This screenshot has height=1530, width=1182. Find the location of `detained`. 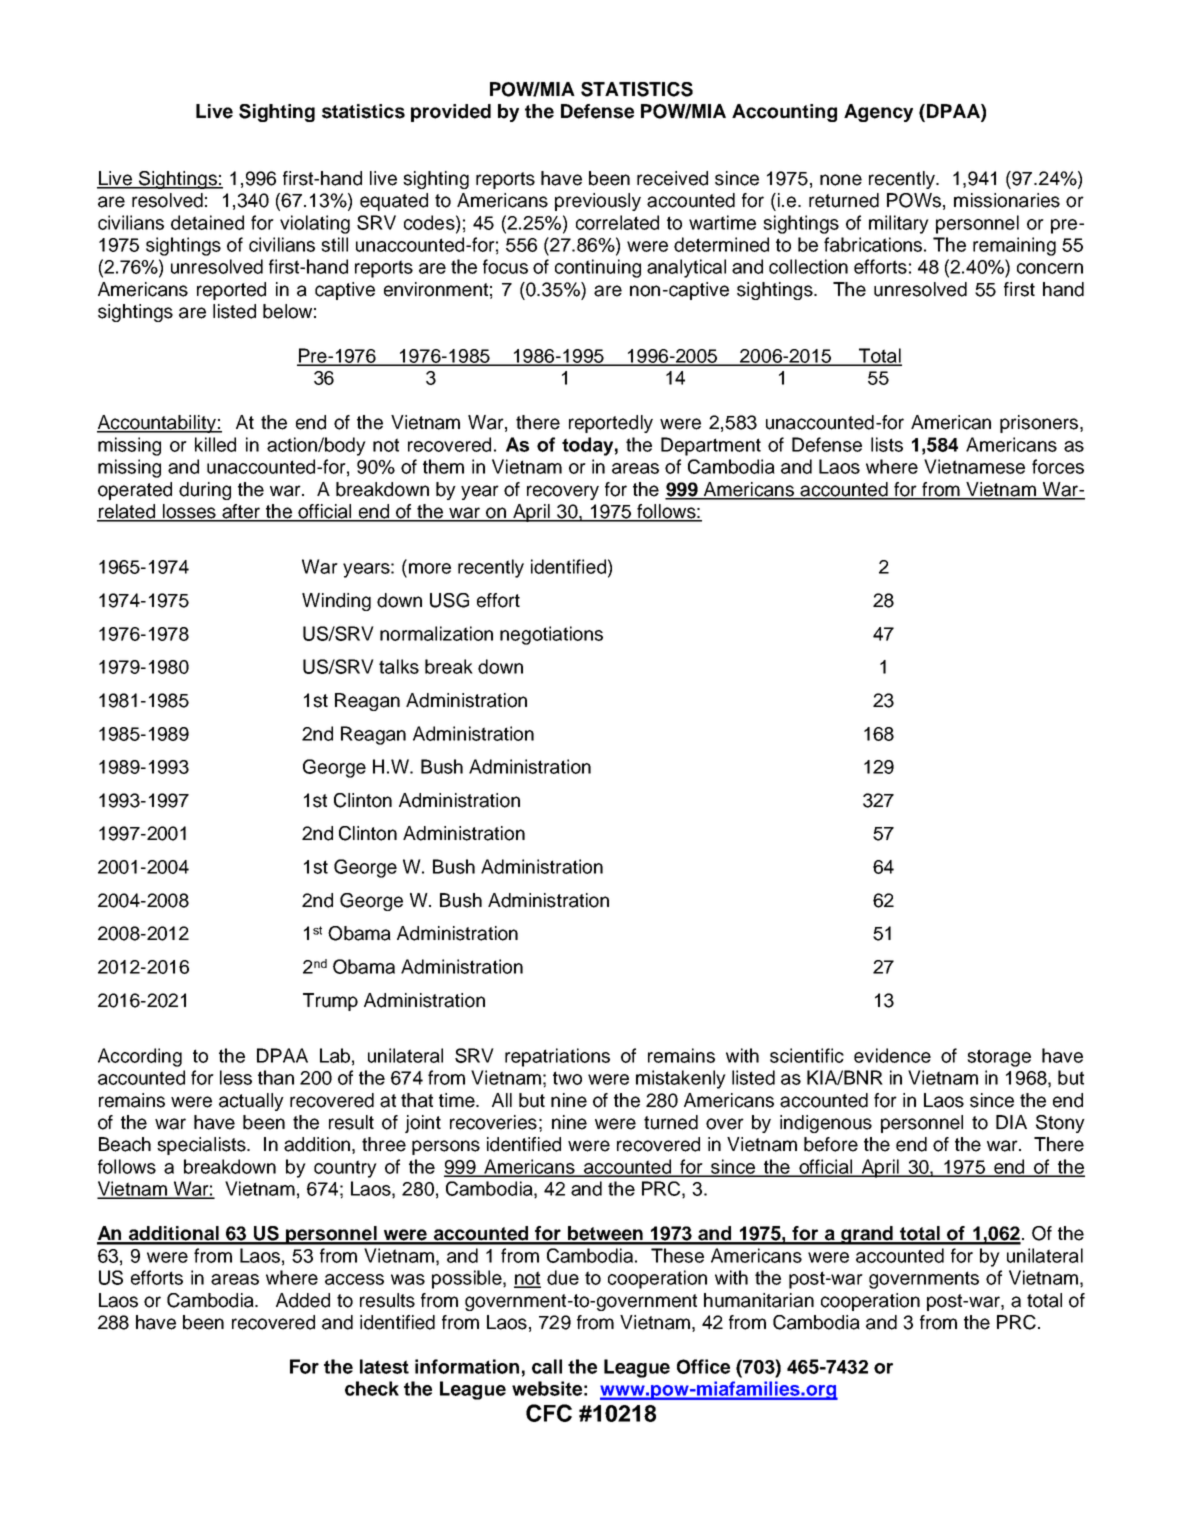

detained is located at coordinates (207, 222).
